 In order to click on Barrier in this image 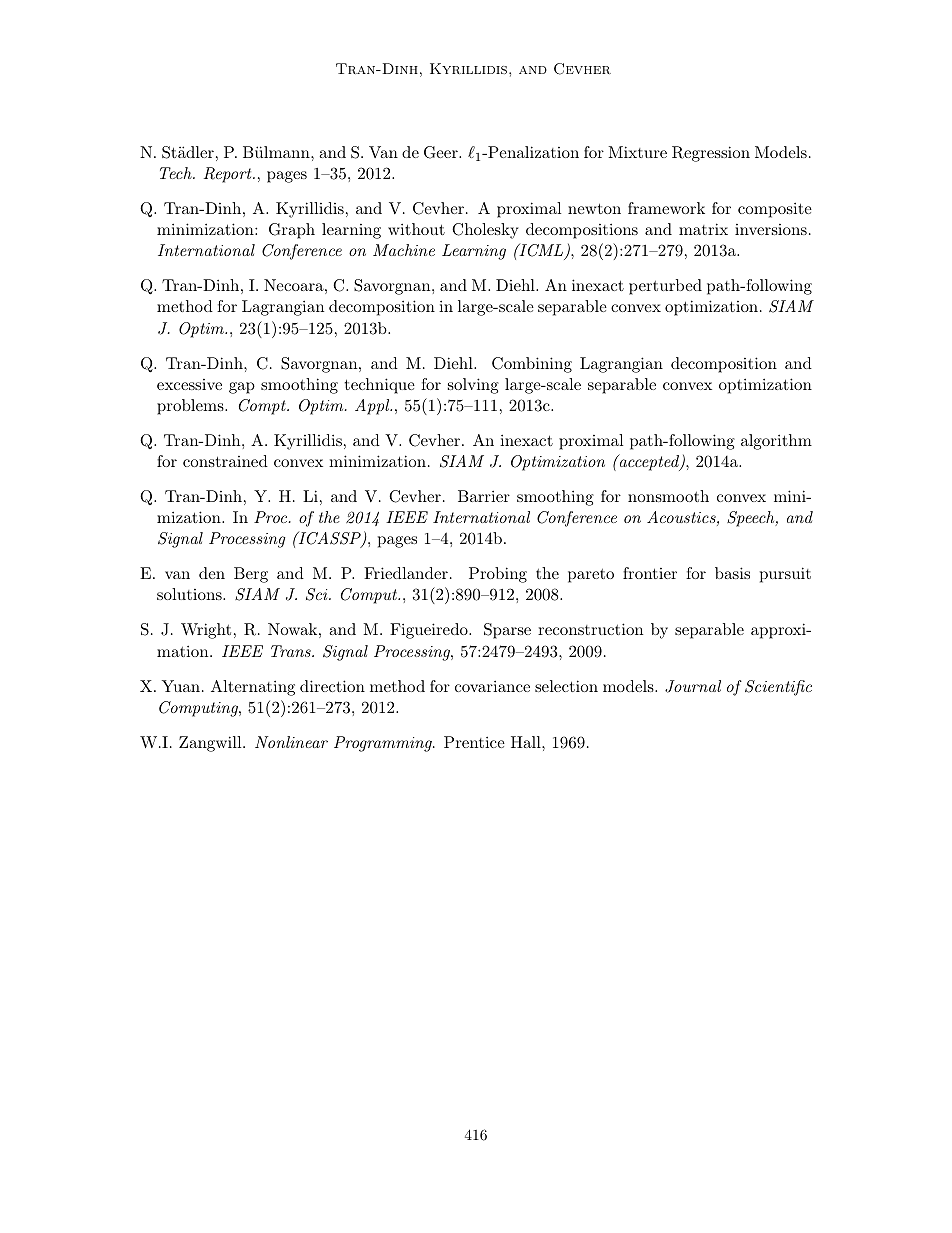, I will do `click(484, 496)`.
